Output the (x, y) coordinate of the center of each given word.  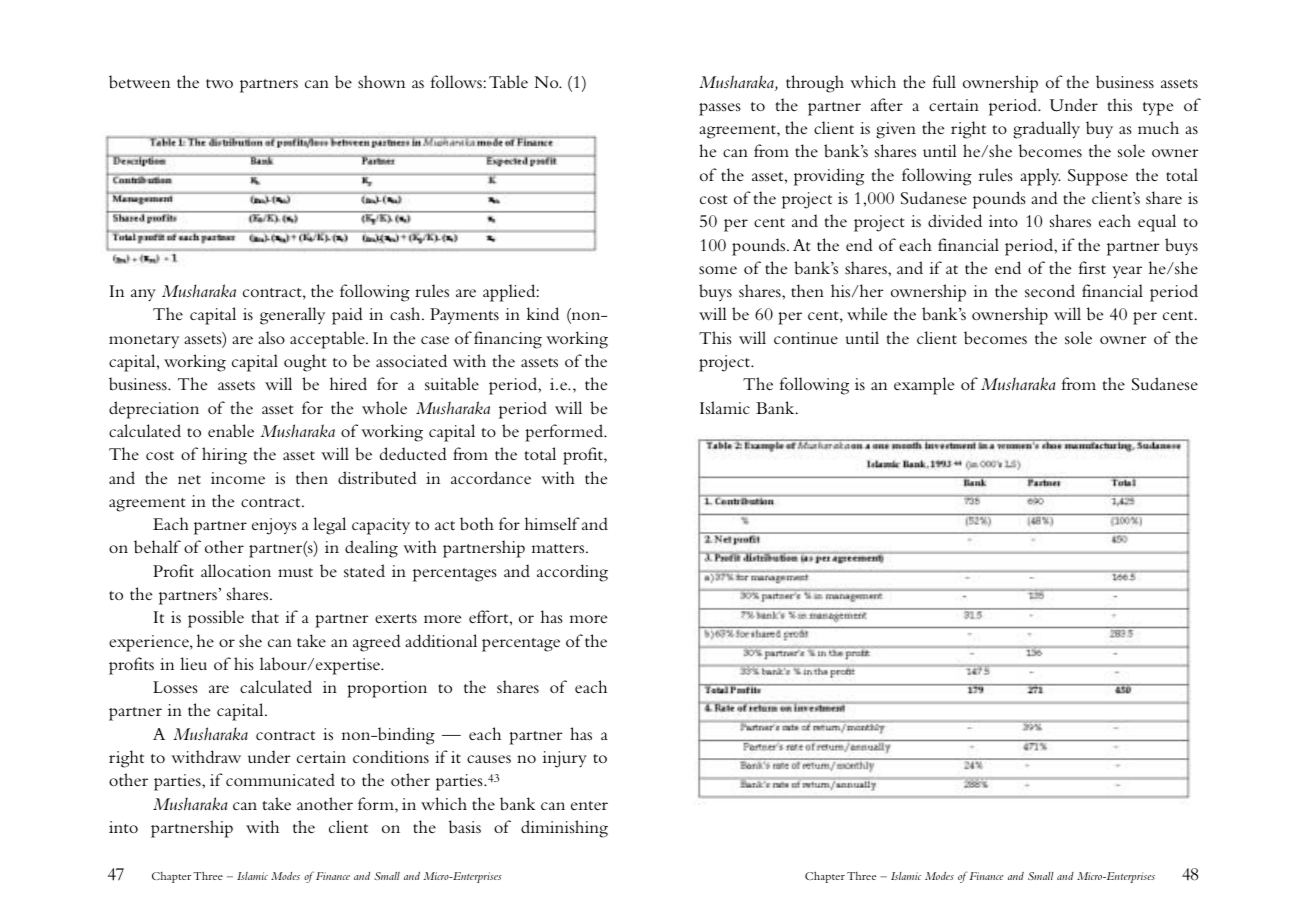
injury (565, 759)
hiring (224, 456)
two (219, 83)
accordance (491, 477)
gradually (1046, 130)
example (924, 386)
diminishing (564, 829)
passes (720, 109)
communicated (280, 779)
